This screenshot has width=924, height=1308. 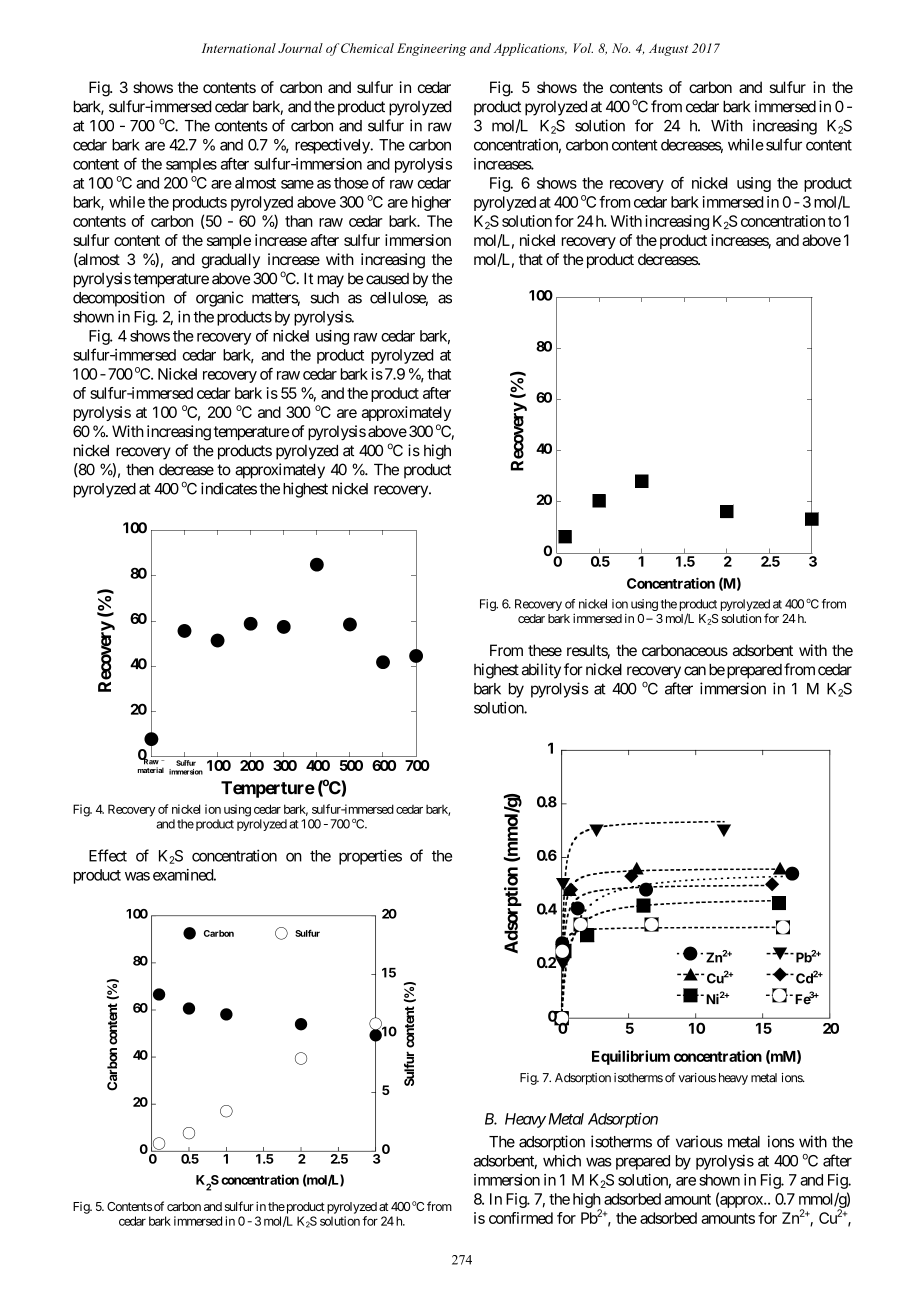 What do you see at coordinates (695, 671) in the screenshot?
I see `can` at bounding box center [695, 671].
